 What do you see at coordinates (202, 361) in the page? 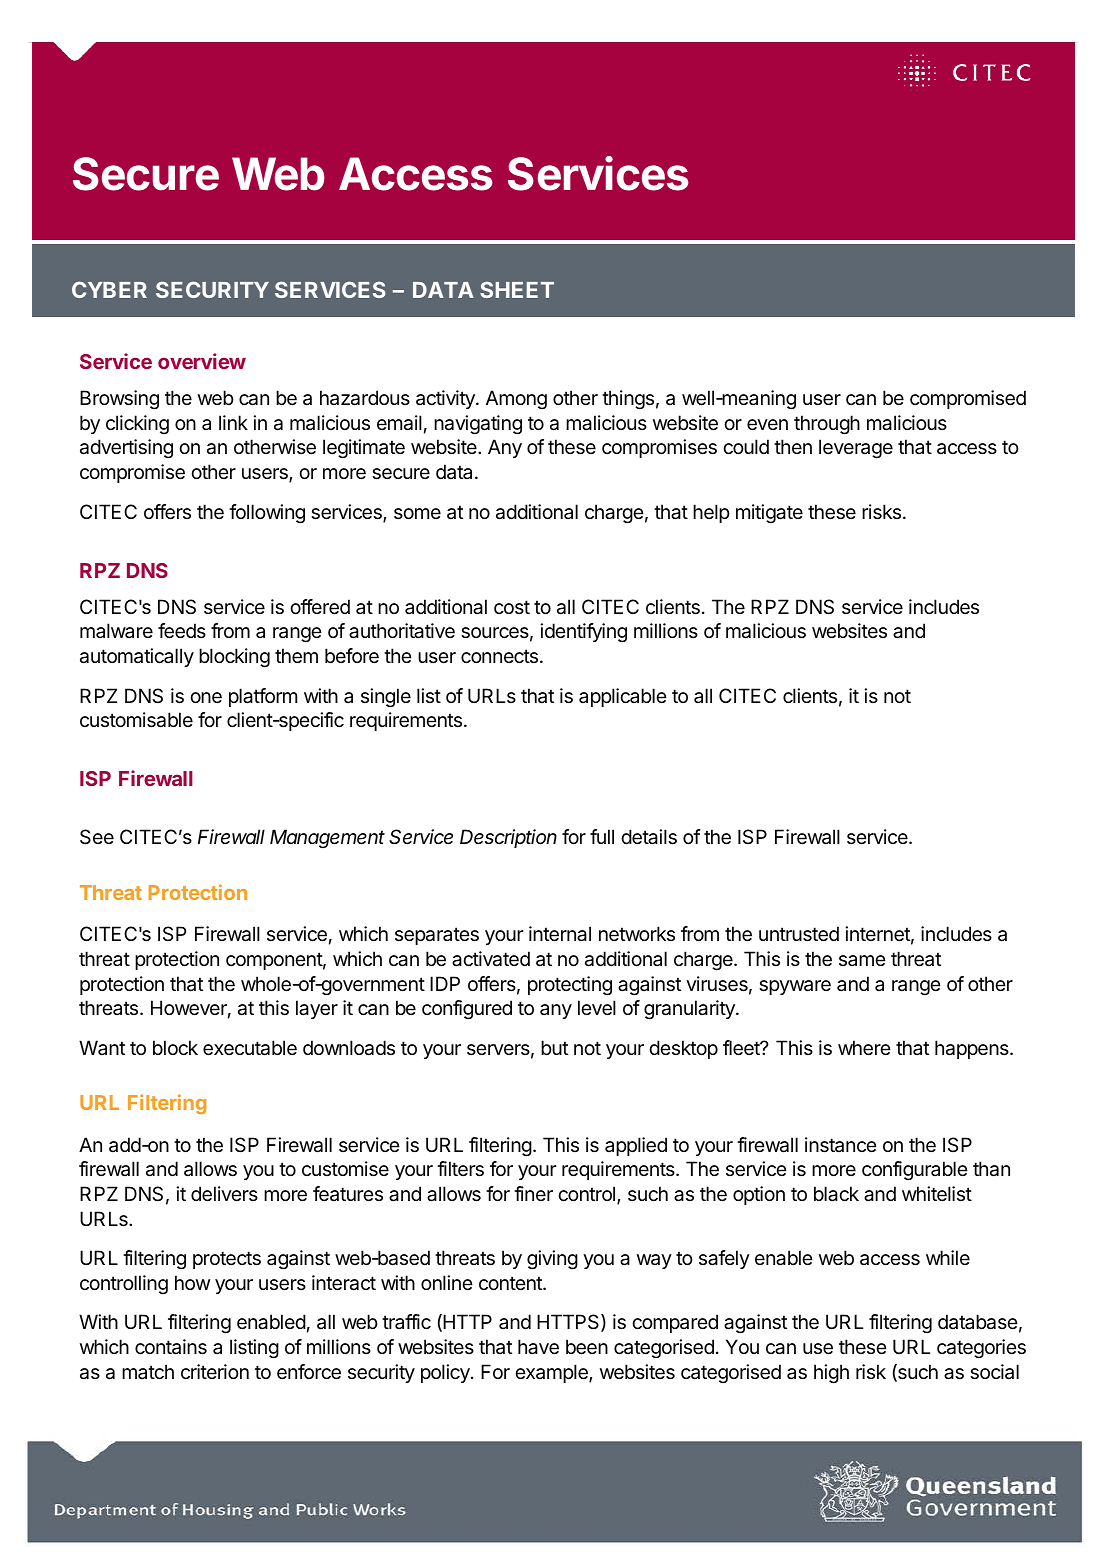
I see `overview` at bounding box center [202, 361].
